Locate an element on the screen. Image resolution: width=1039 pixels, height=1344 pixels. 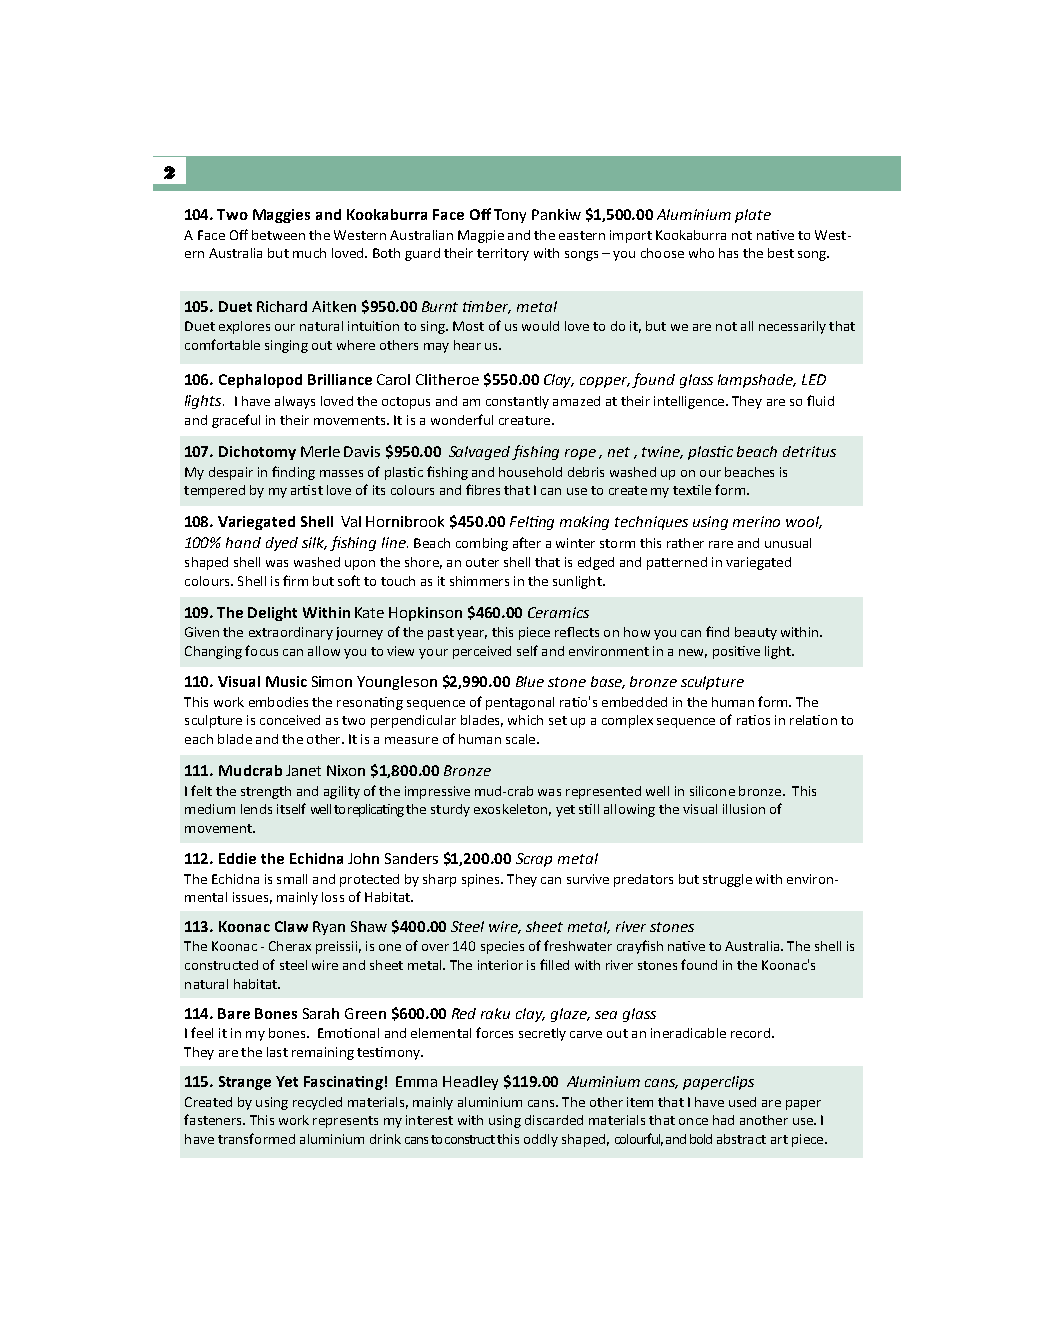
detritus is located at coordinates (809, 451).
